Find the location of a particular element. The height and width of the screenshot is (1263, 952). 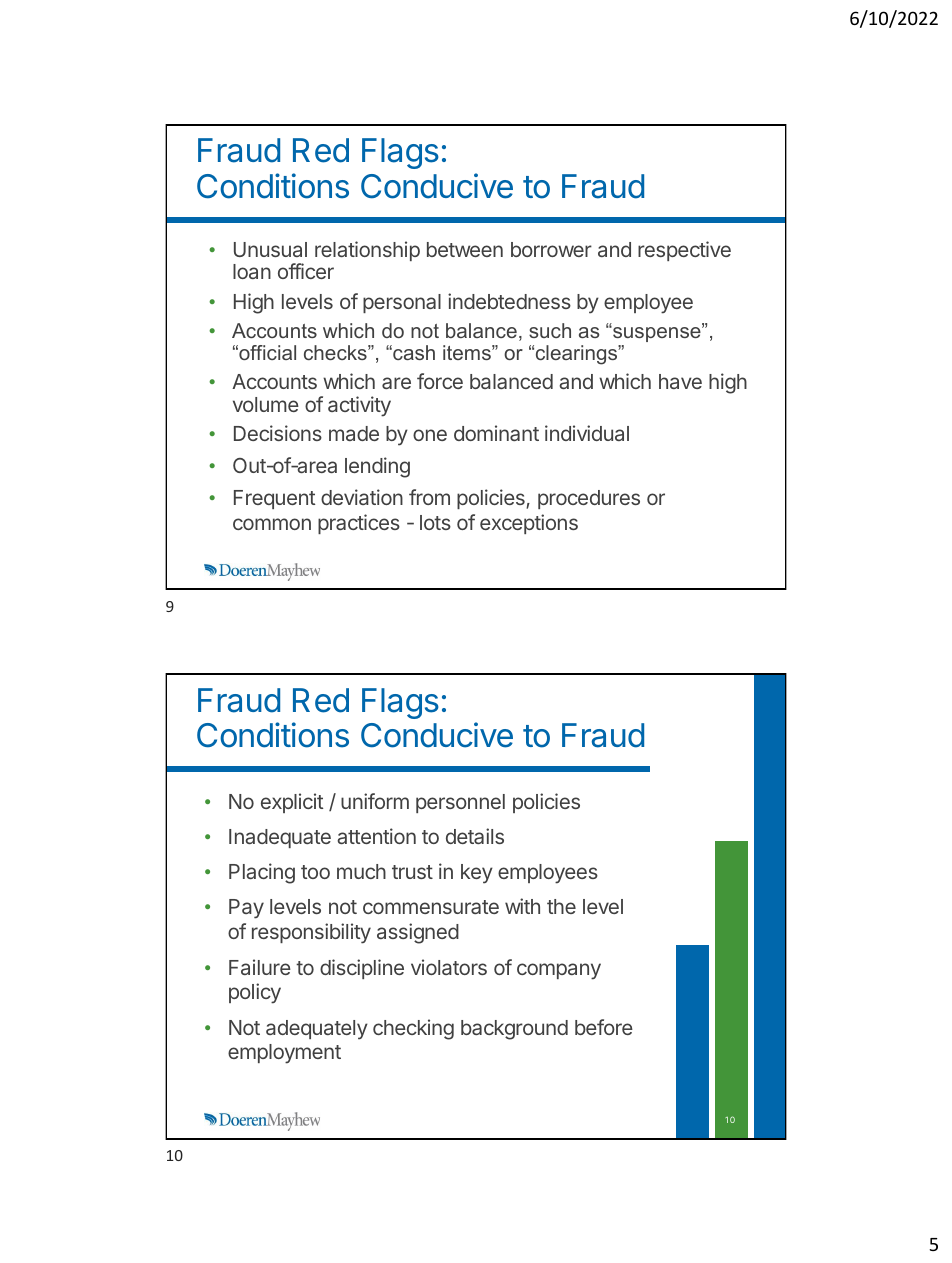

adequately is located at coordinates (317, 1030).
